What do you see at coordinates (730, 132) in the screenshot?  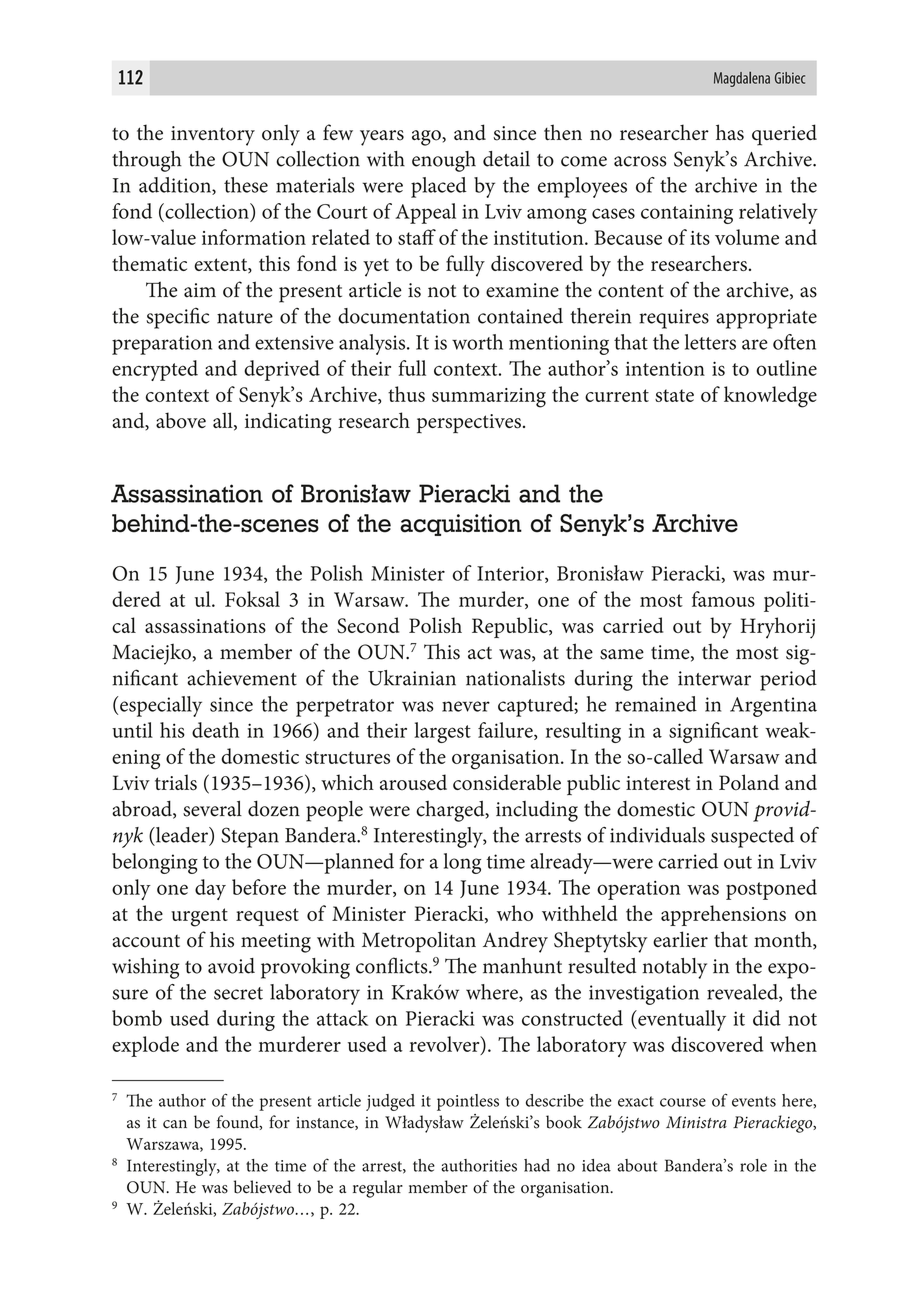 I see `has` at bounding box center [730, 132].
